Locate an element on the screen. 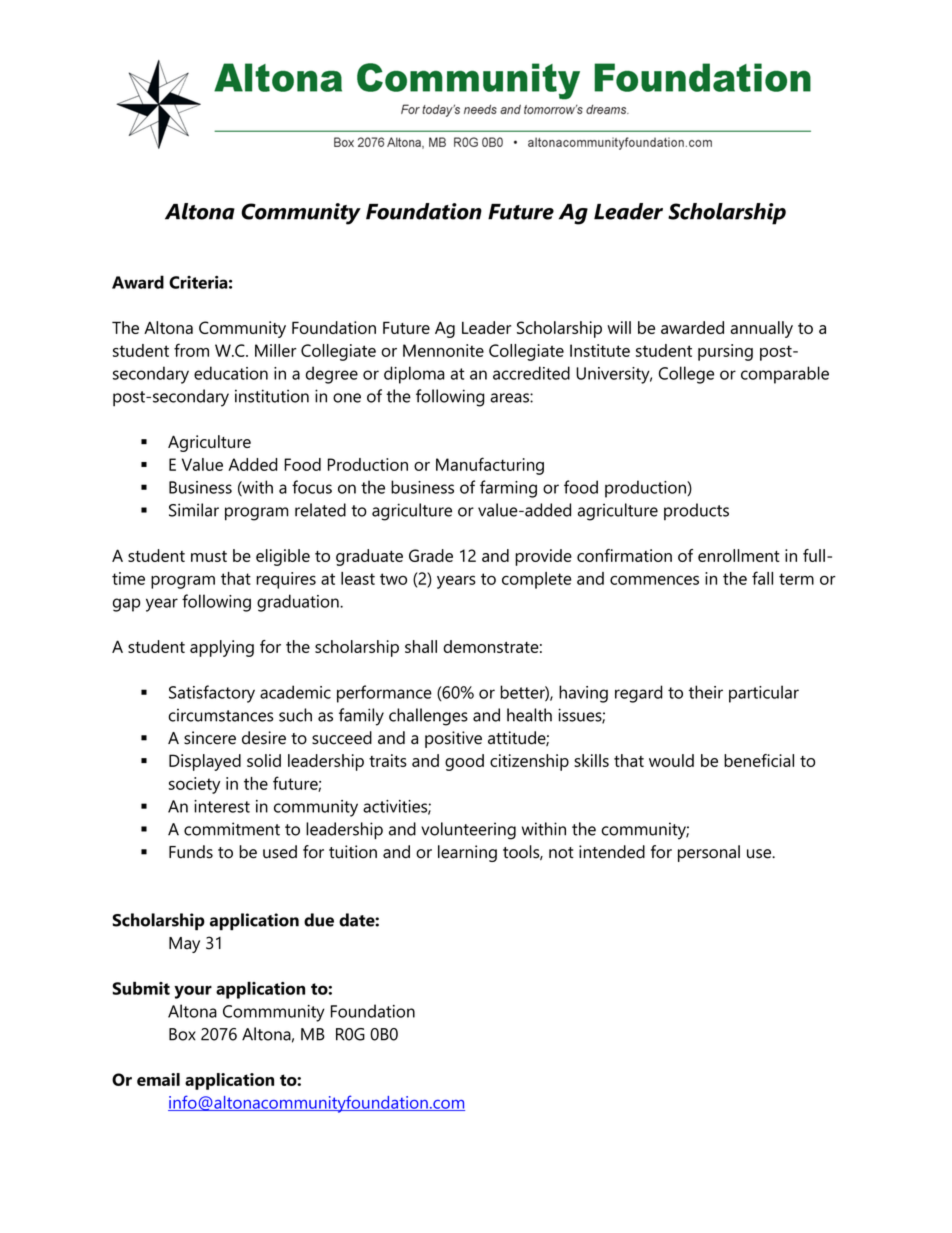 The width and height of the screenshot is (952, 1233). Similar is located at coordinates (194, 510).
